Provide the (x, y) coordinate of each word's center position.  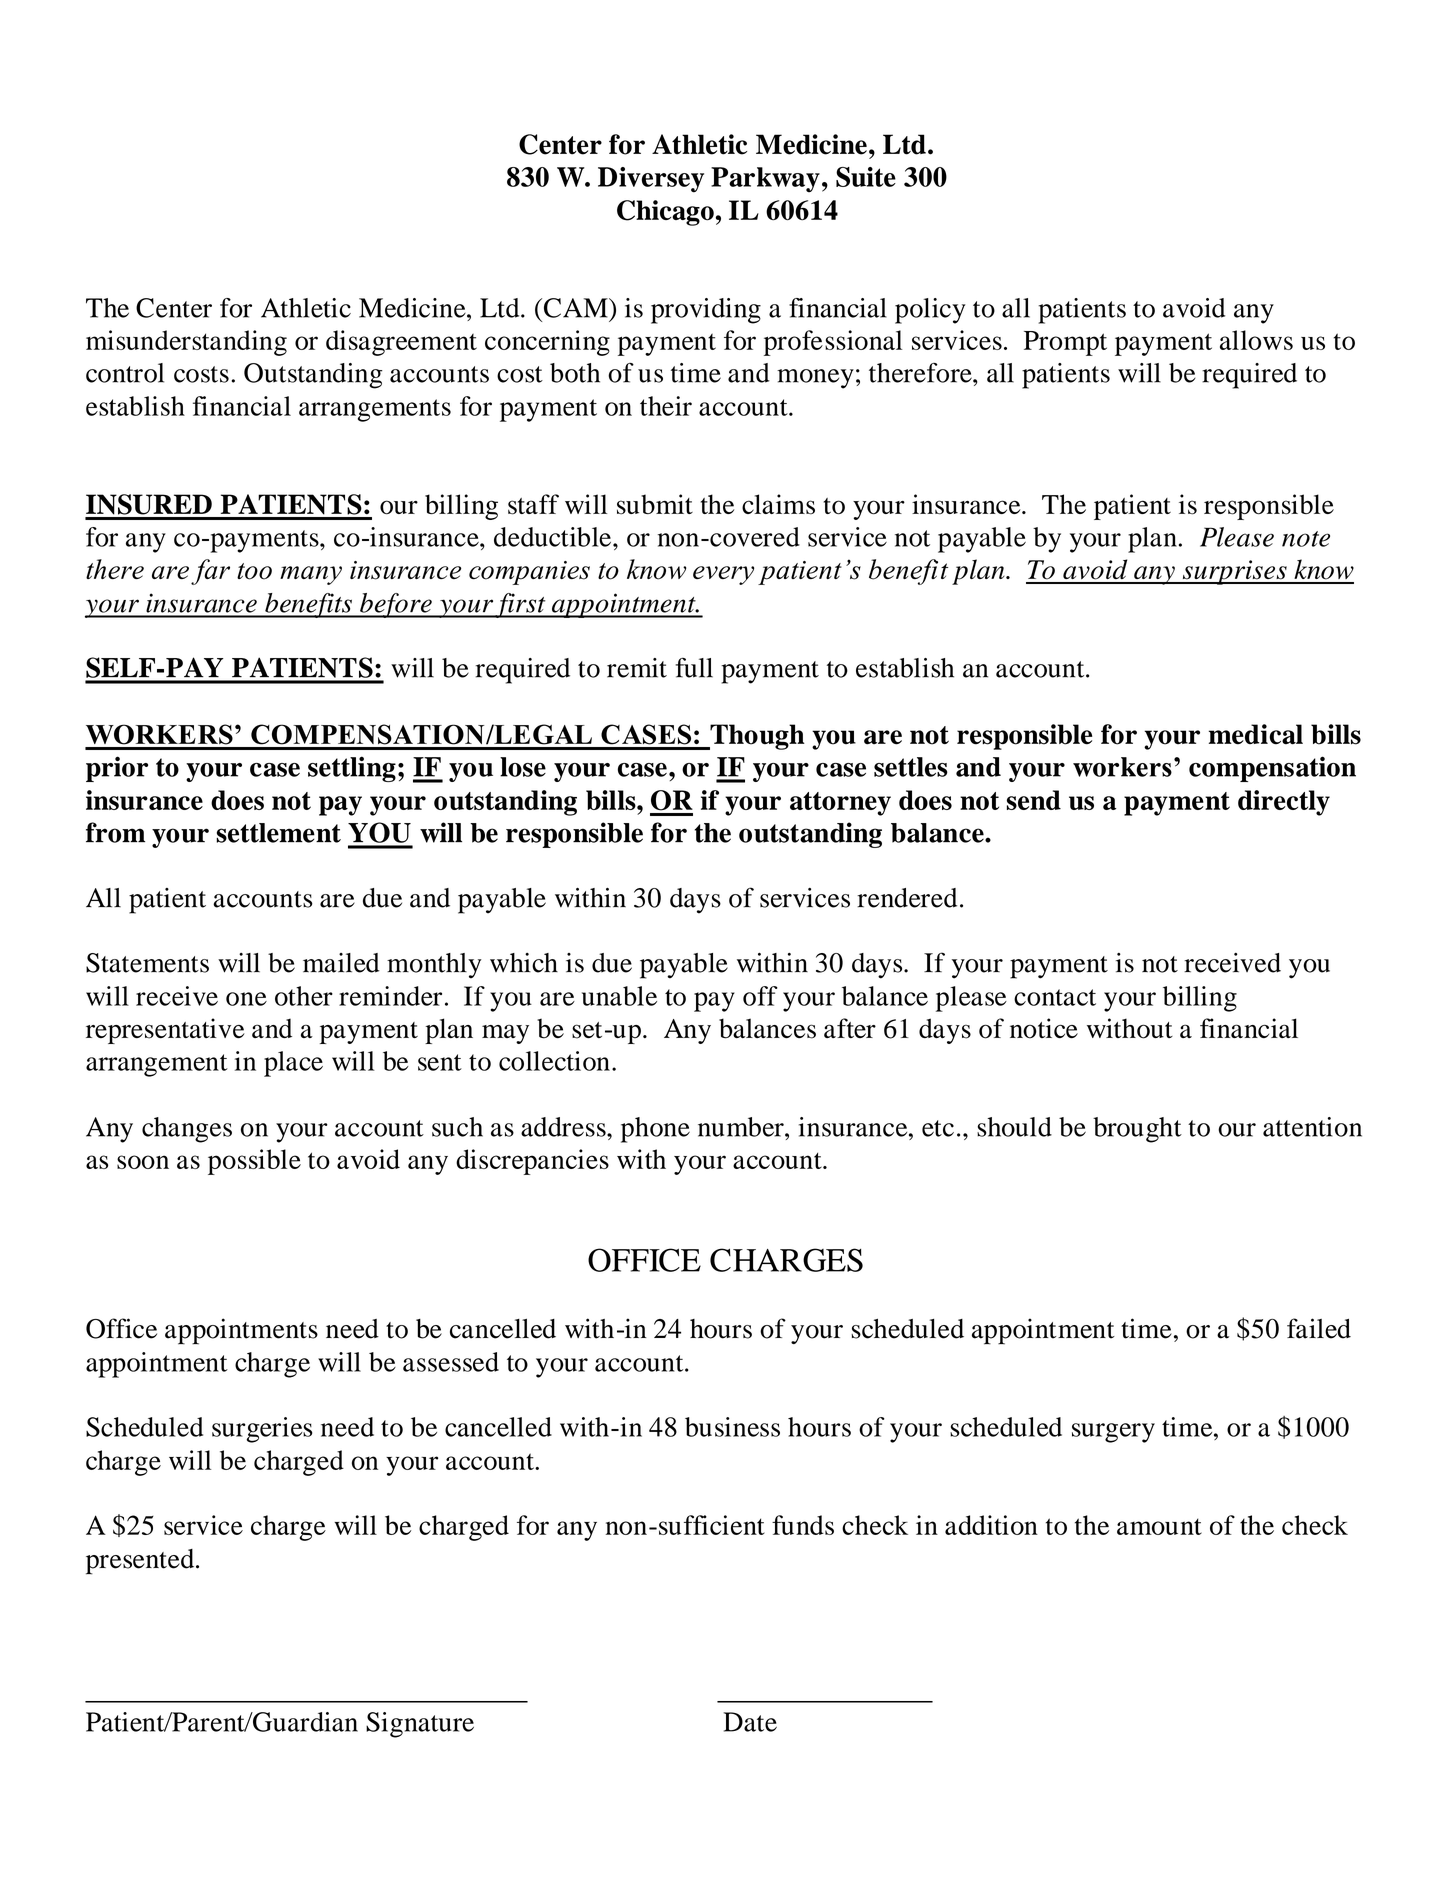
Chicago (665, 213)
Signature (420, 1725)
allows (1256, 340)
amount (1159, 1526)
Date (750, 1722)
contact (1055, 997)
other (304, 996)
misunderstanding (186, 343)
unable (619, 996)
